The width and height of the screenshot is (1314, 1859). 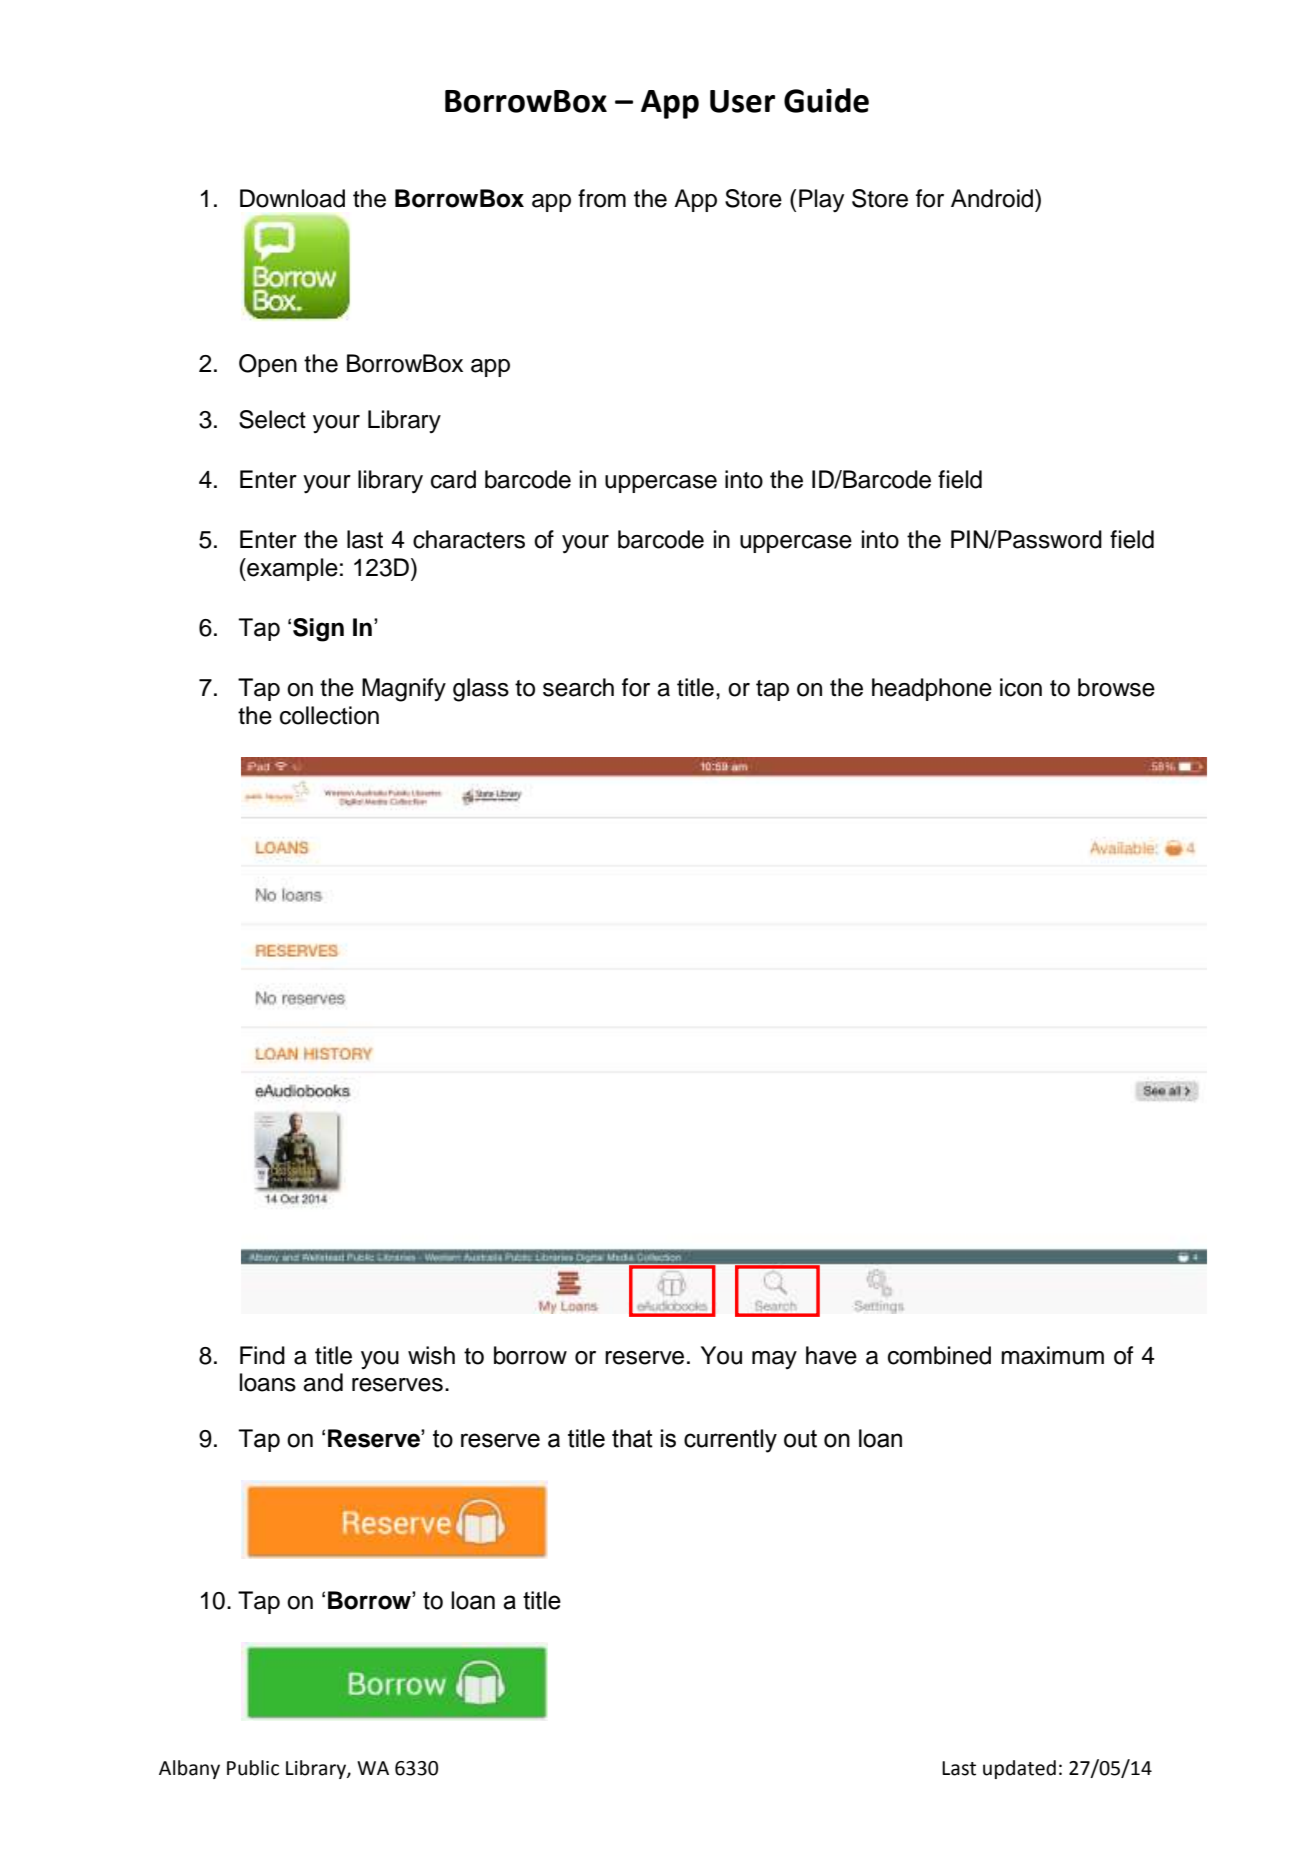 What do you see at coordinates (602, 198) in the screenshot?
I see `from` at bounding box center [602, 198].
